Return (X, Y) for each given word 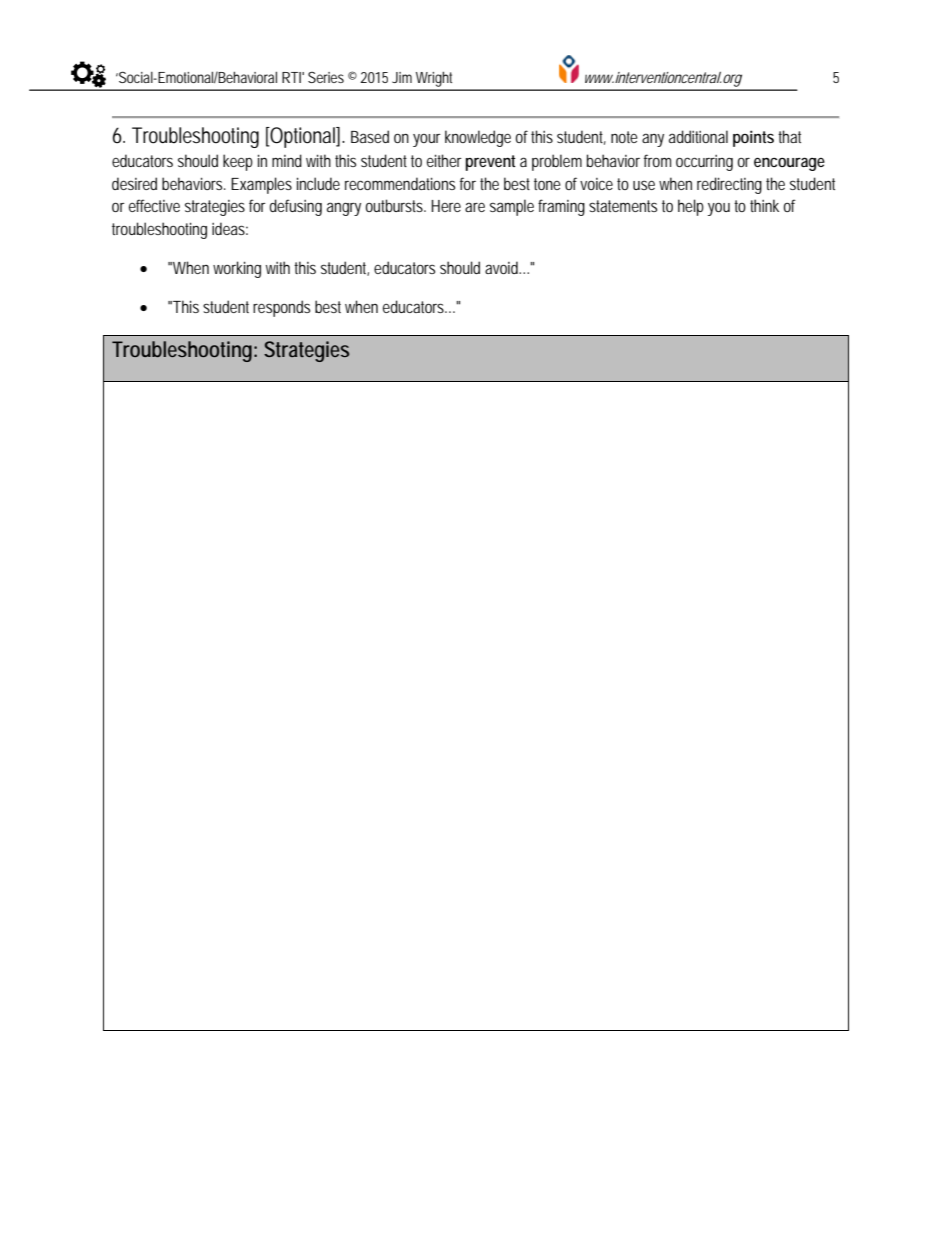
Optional (302, 137)
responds (281, 308)
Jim (402, 77)
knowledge (478, 138)
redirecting (729, 185)
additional (698, 136)
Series (326, 77)
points (753, 138)
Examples (261, 185)
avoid (501, 267)
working (237, 269)
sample (512, 207)
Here (446, 206)
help (691, 207)
